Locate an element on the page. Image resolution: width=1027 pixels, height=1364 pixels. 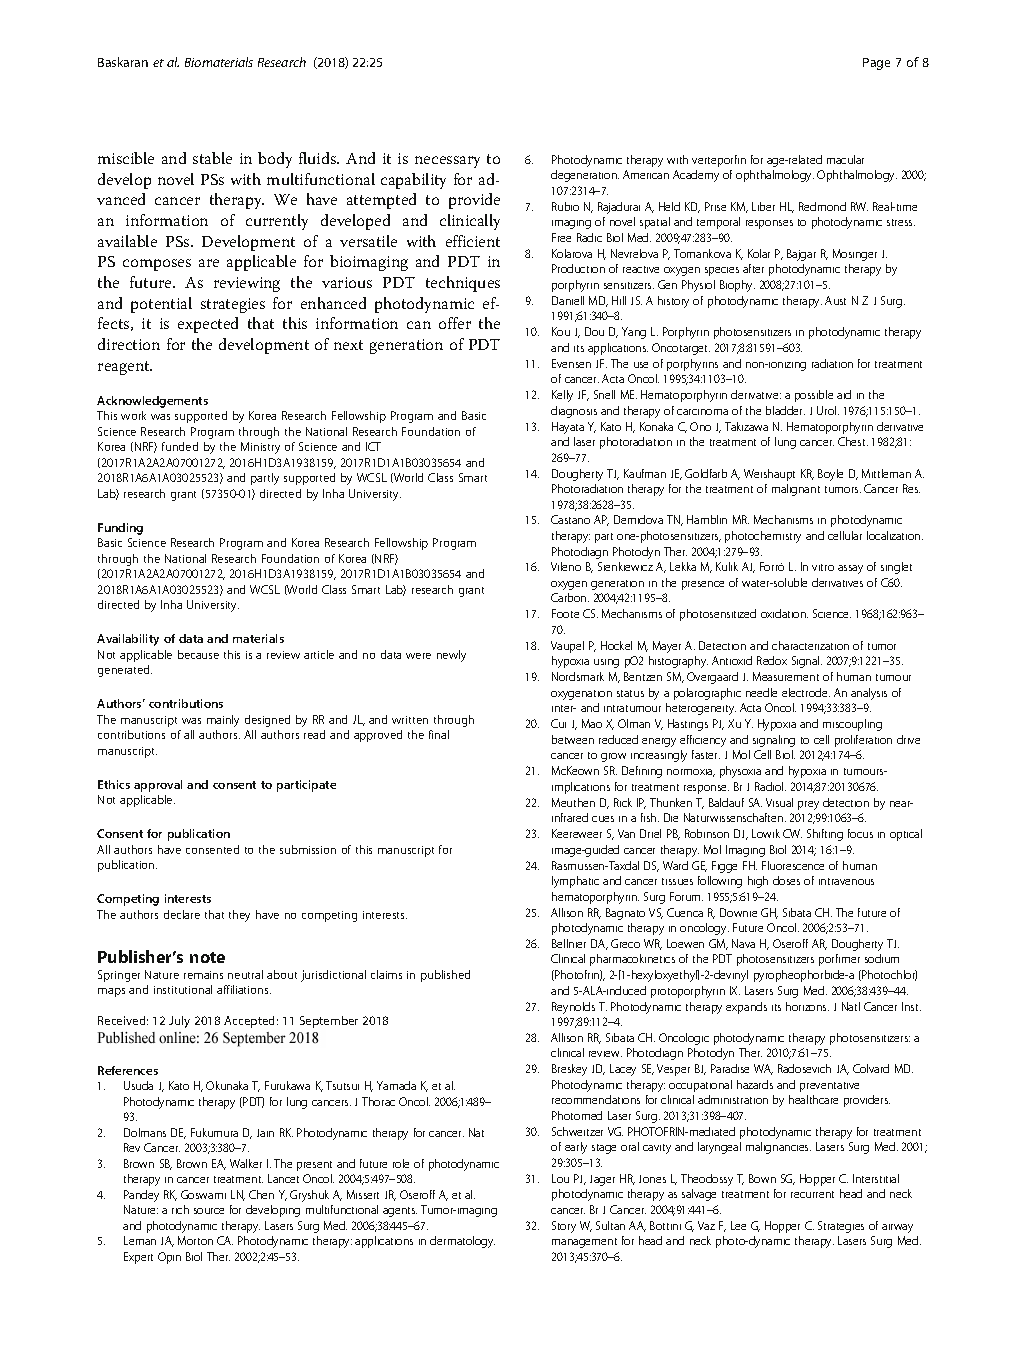
source is located at coordinates (209, 1211).
